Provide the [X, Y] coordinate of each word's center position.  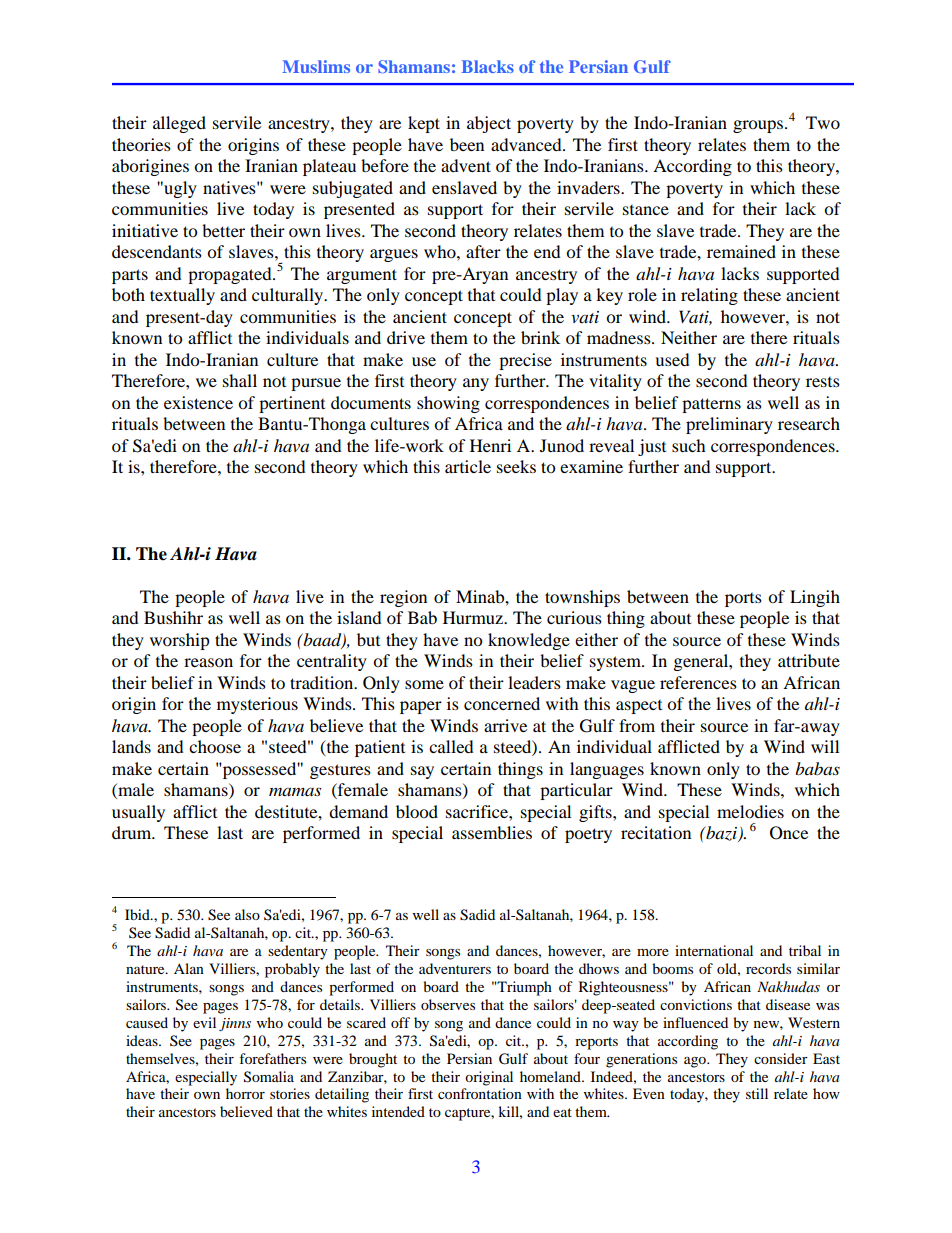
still [757, 1093]
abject [489, 124]
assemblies [492, 832]
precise [525, 361]
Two [823, 122]
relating [709, 296]
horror [245, 1093]
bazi [722, 834]
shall [240, 380]
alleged [179, 124]
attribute [809, 660]
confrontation [480, 1093]
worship [180, 641]
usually [138, 813]
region [403, 598]
